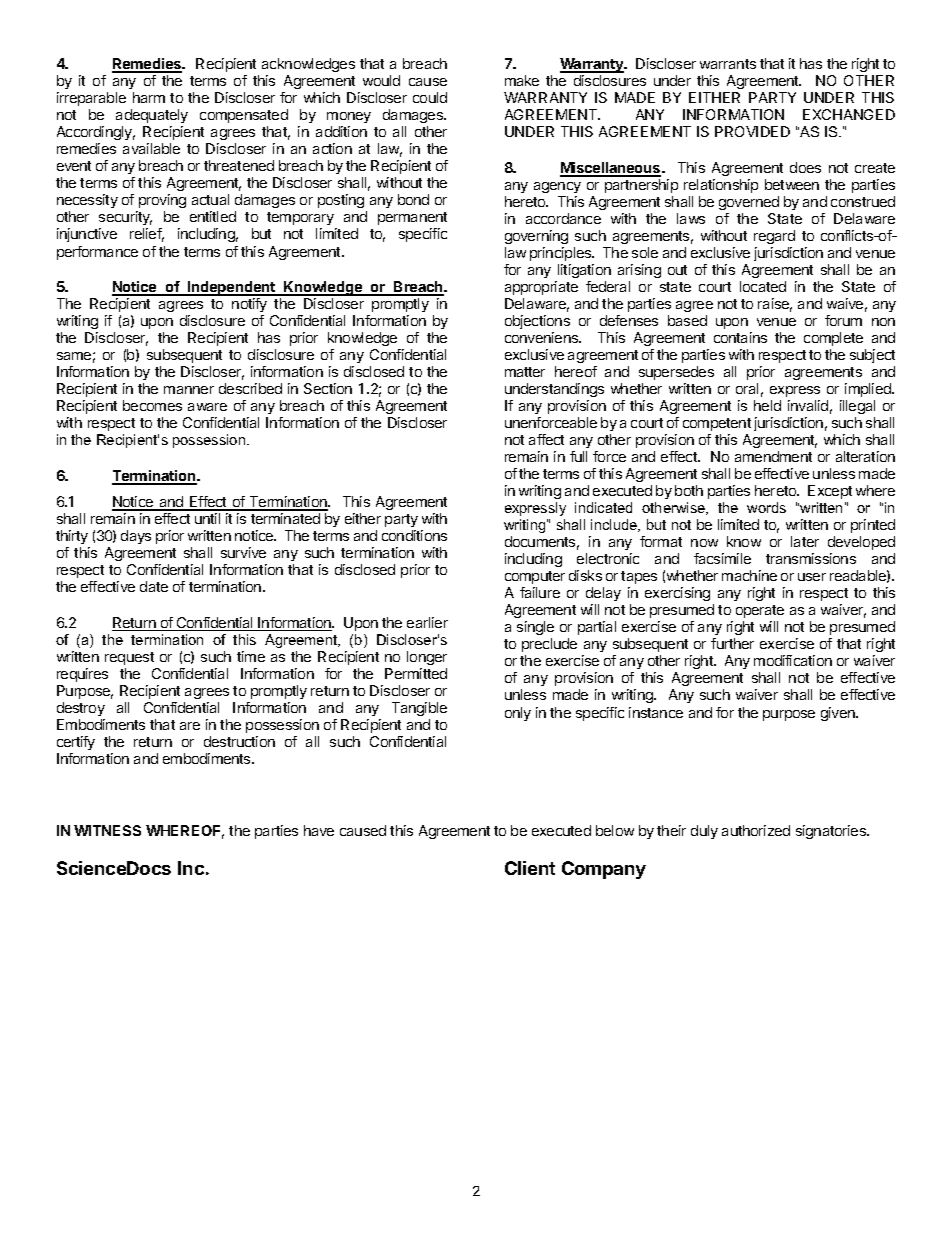 Image resolution: width=952 pixels, height=1233 pixels. Describe the element at coordinates (793, 660) in the image. I see `modification` at that location.
